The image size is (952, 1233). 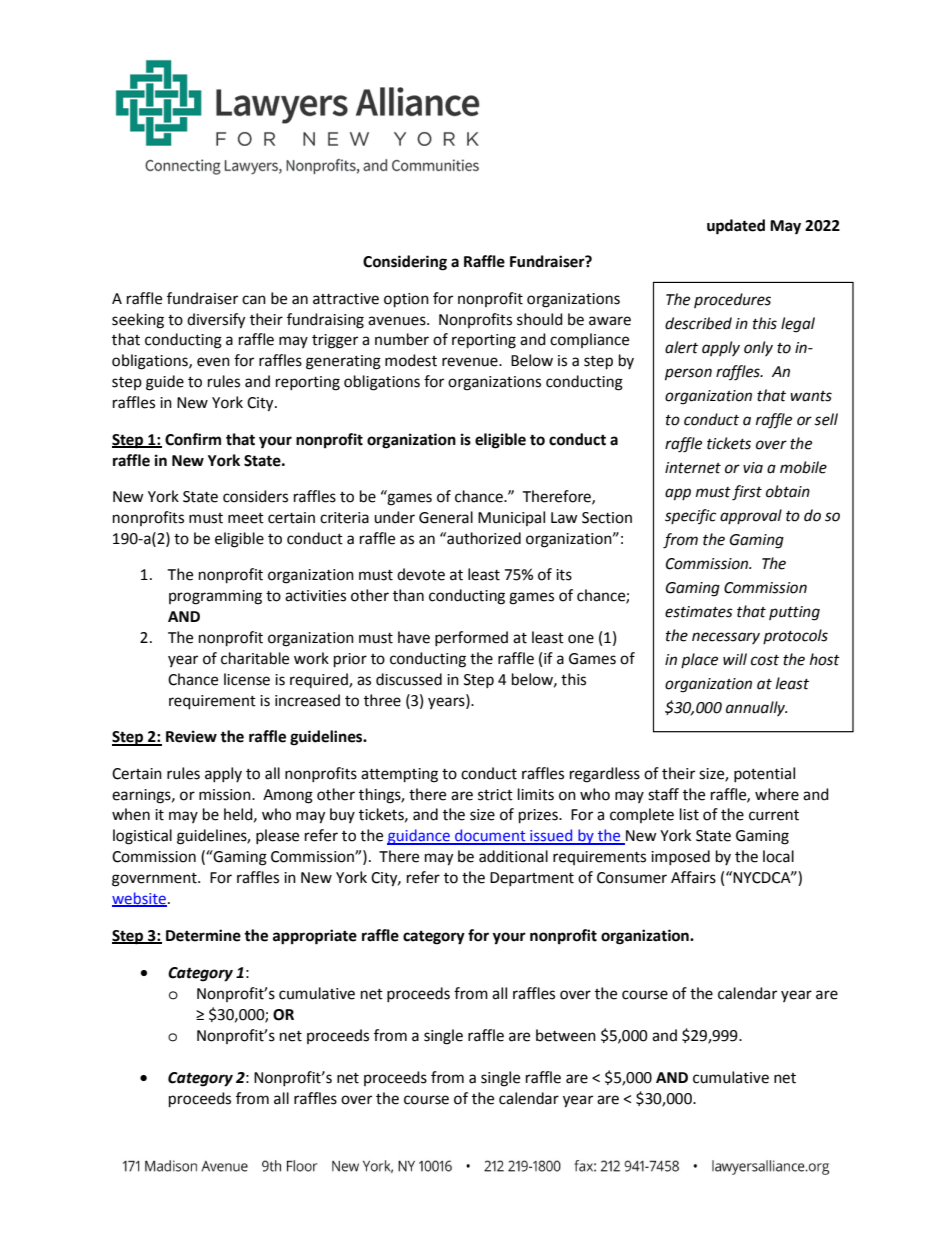 What do you see at coordinates (774, 815) in the screenshot?
I see `current` at bounding box center [774, 815].
